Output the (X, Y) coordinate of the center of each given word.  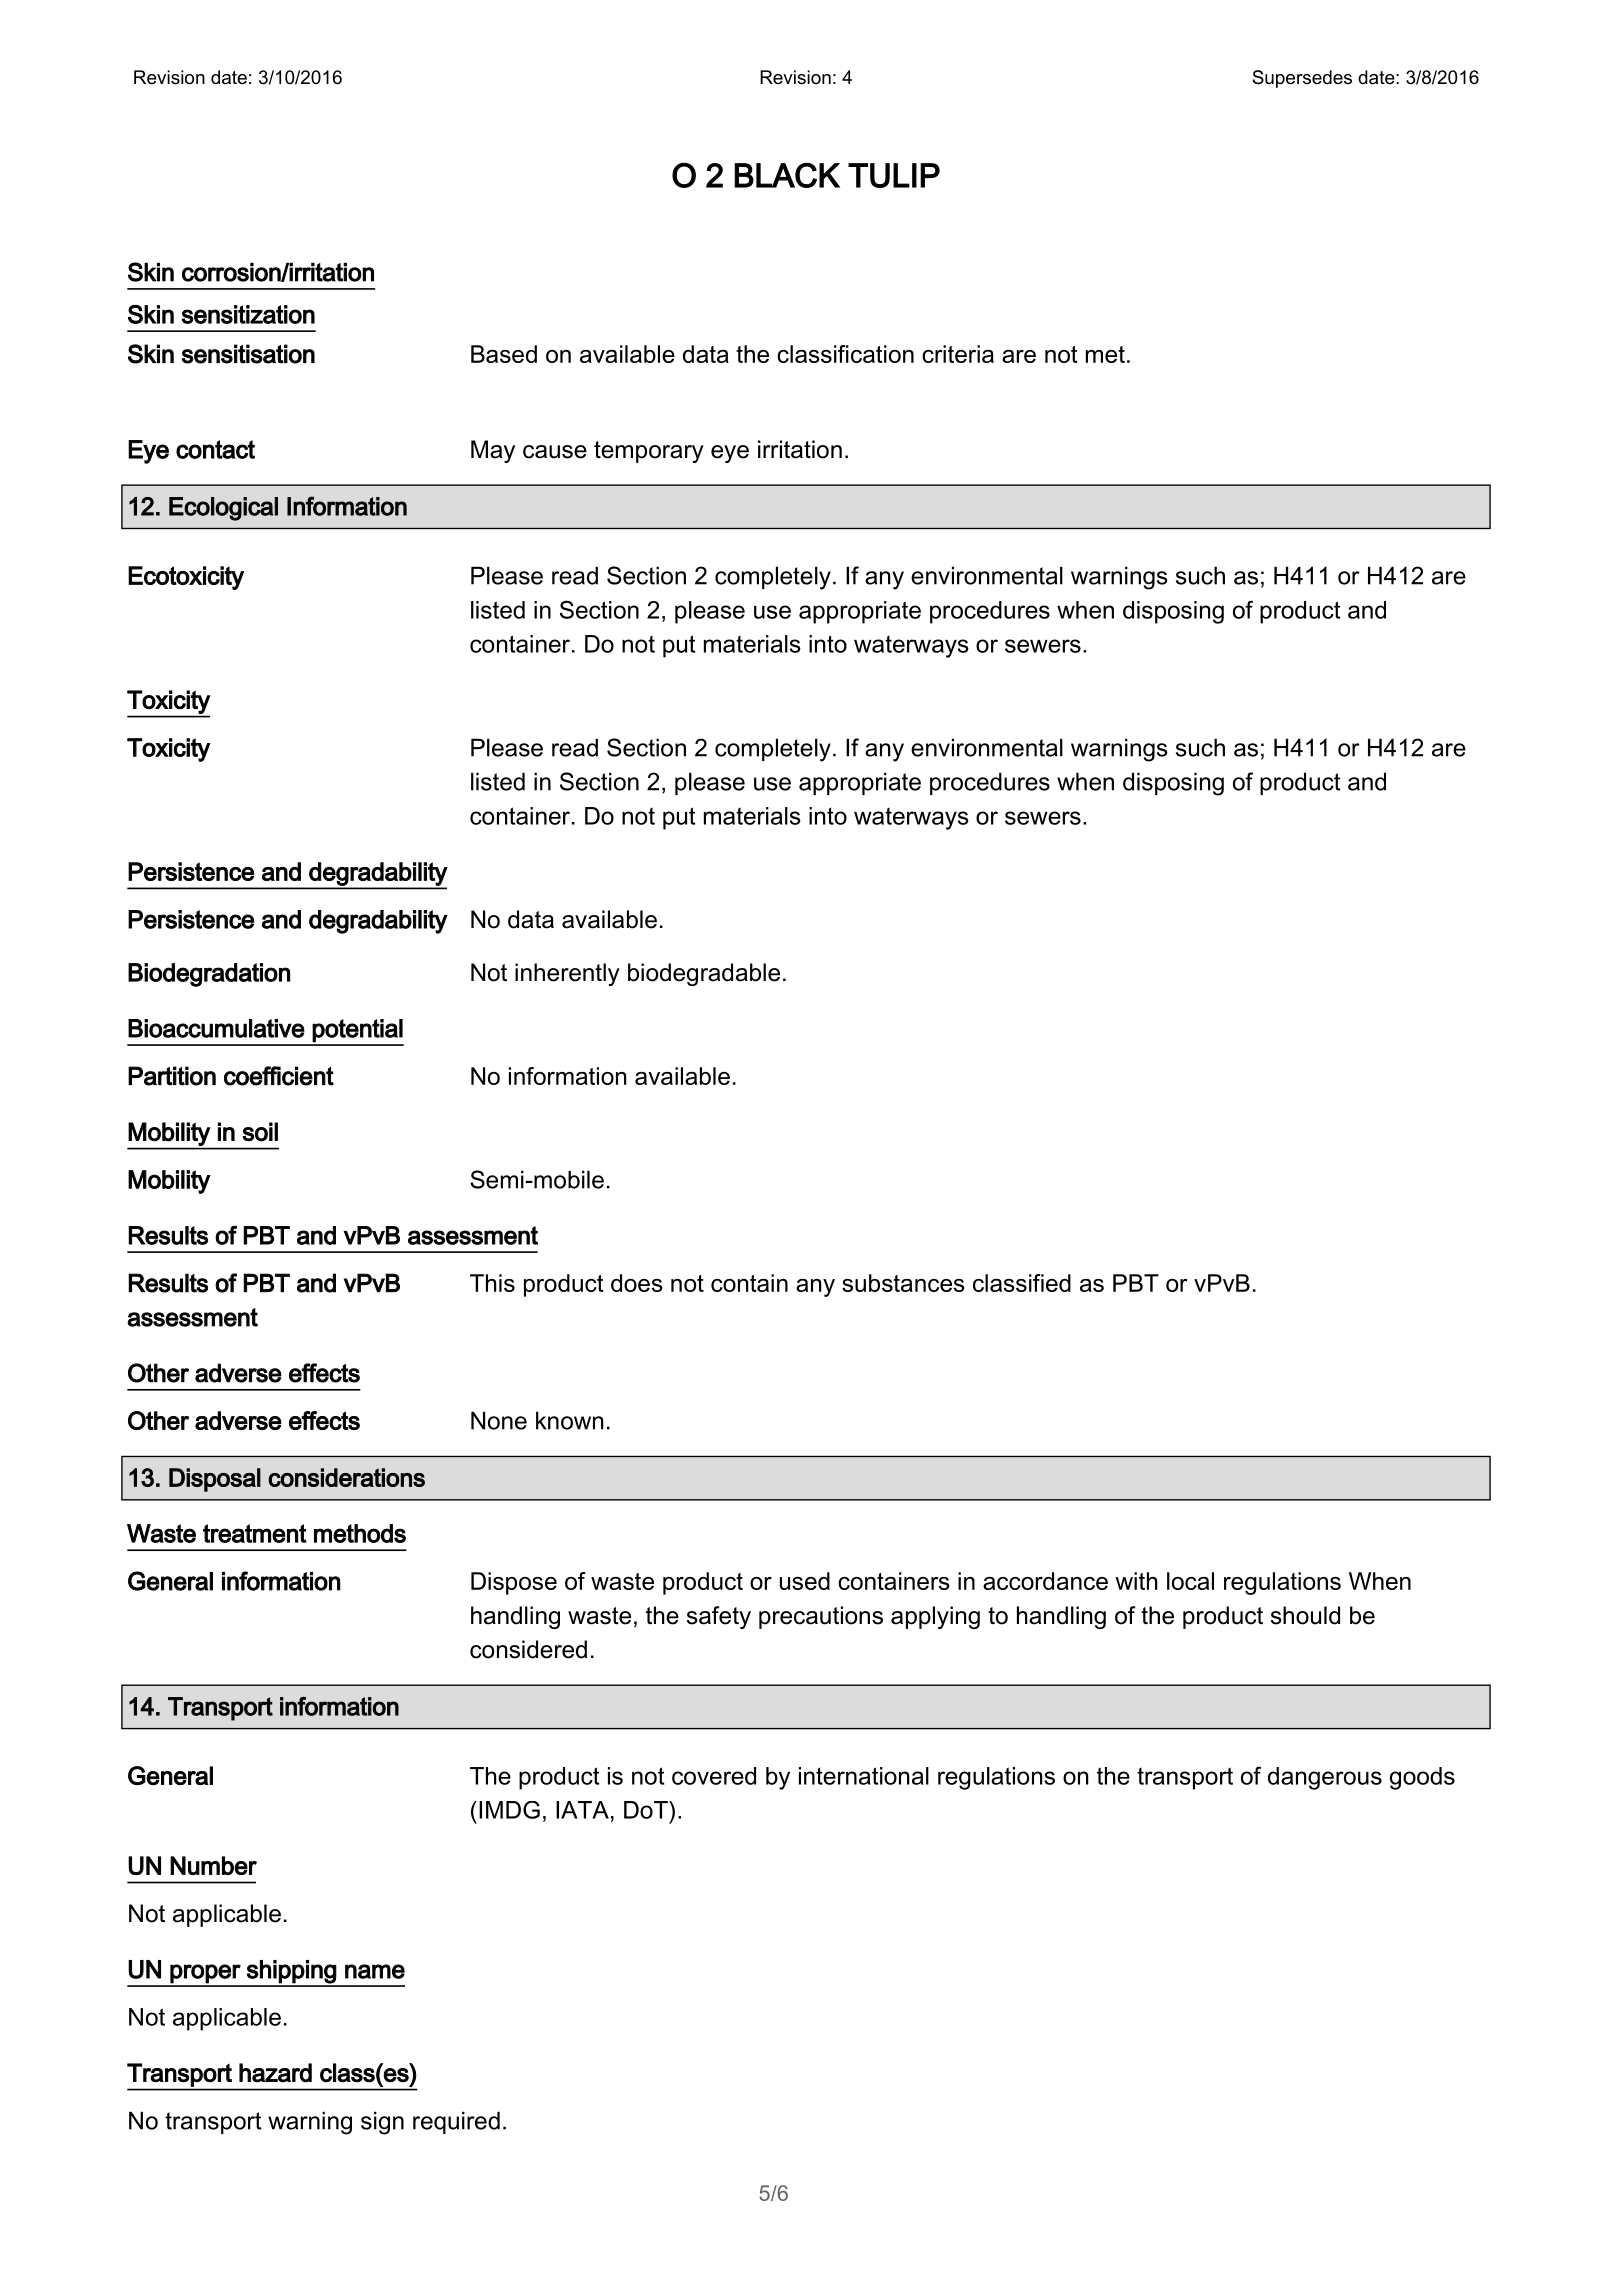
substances (903, 1283)
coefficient (279, 1076)
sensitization (248, 314)
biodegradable (704, 974)
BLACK (787, 175)
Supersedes (1302, 79)
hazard (275, 2073)
